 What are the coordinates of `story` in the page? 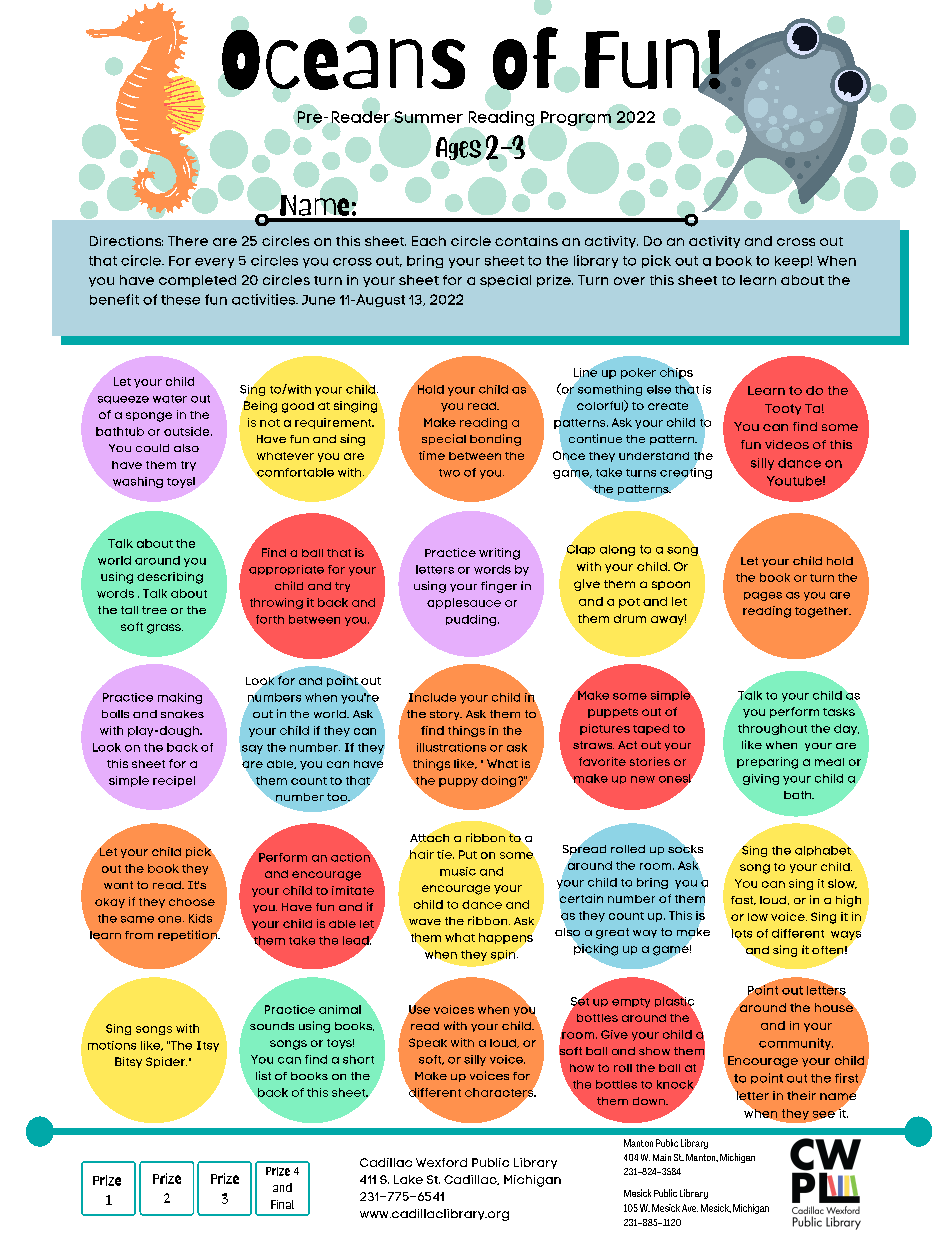 It's located at (446, 715).
